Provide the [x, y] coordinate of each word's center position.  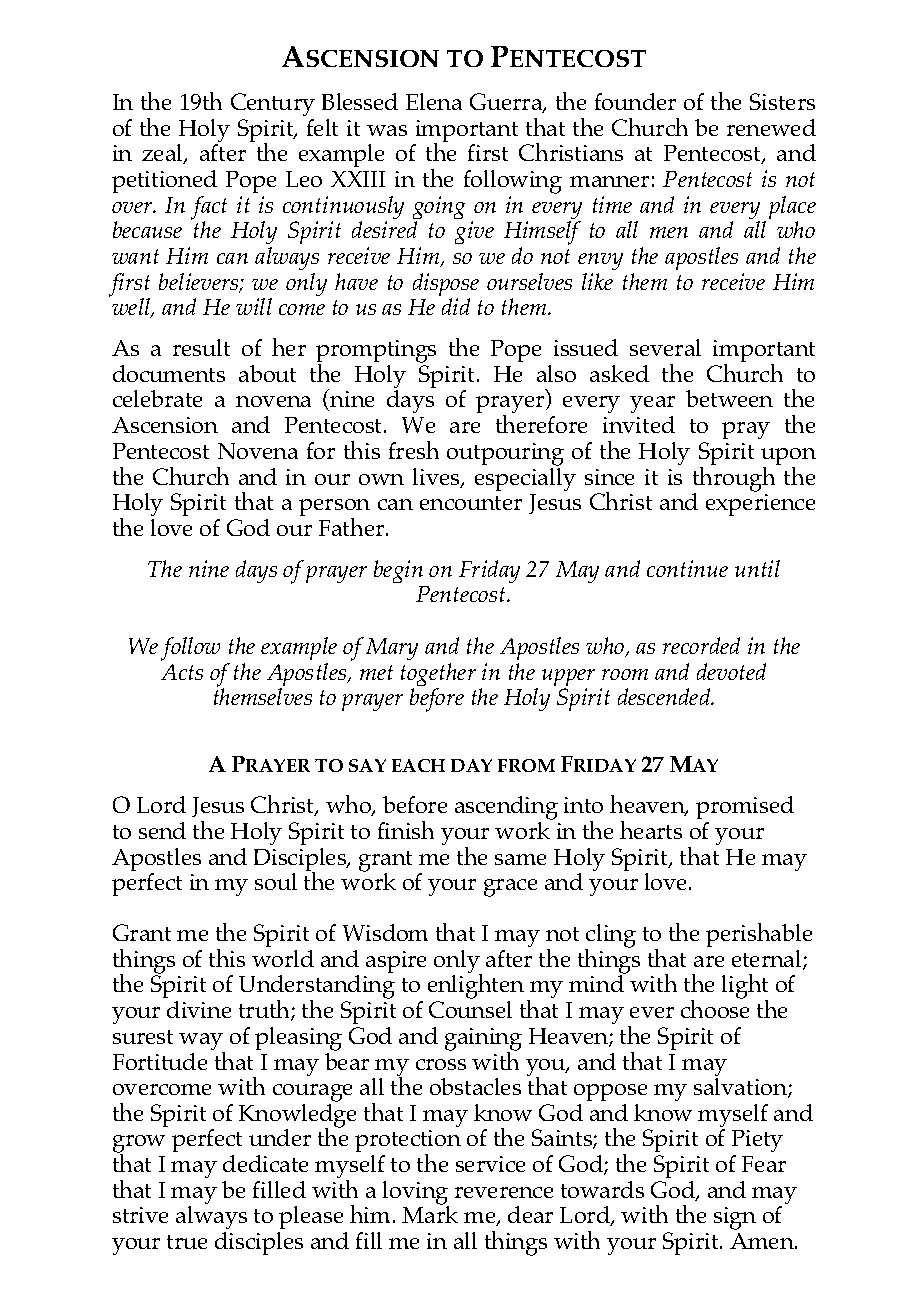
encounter [471, 503]
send [162, 830]
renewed [771, 127]
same [520, 859]
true [187, 1242]
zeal [163, 154]
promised [745, 809]
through [735, 479]
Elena [434, 101]
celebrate [157, 398]
